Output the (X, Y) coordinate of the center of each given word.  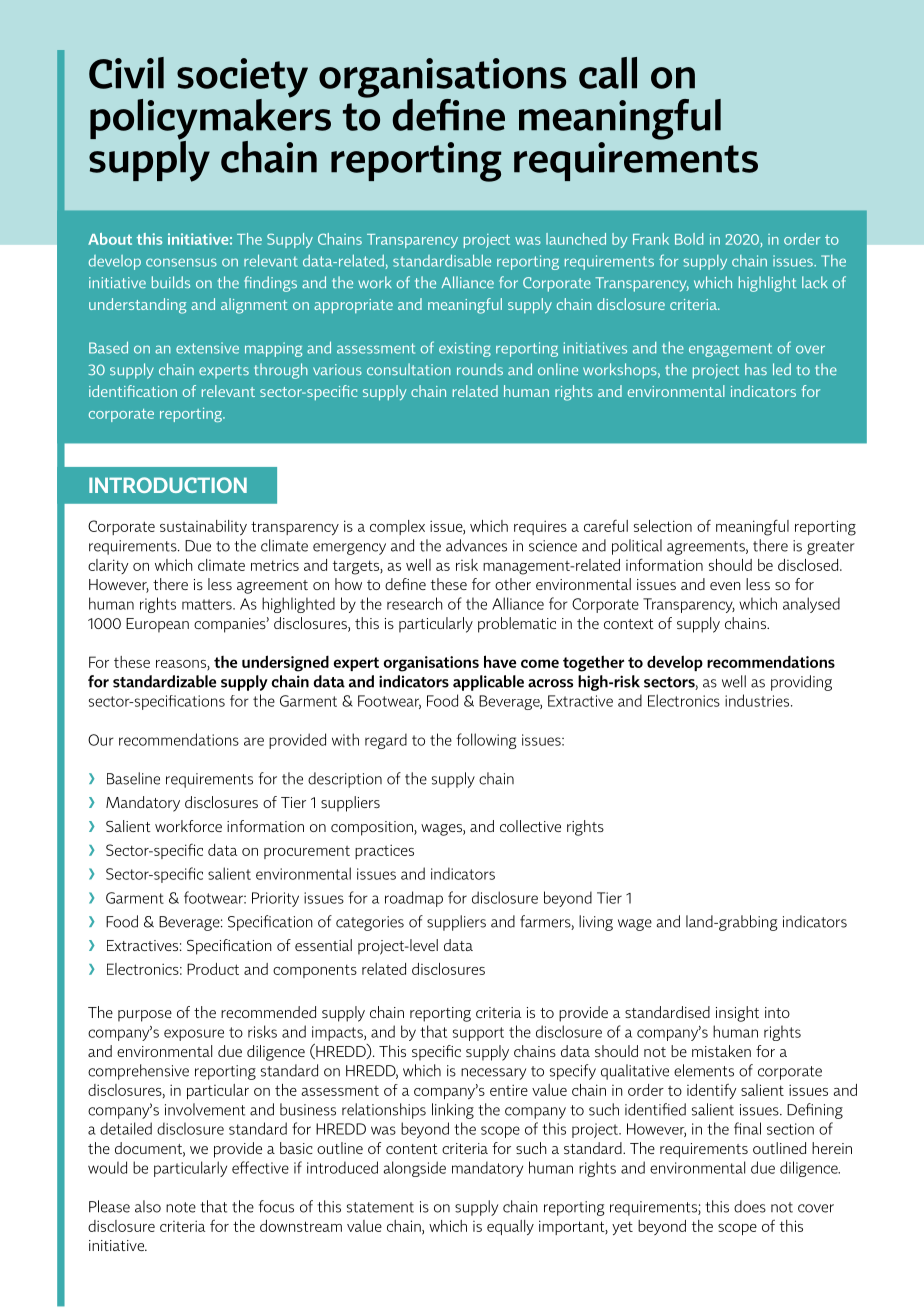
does (750, 1206)
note (181, 1207)
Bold (689, 239)
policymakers (210, 119)
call (608, 73)
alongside (415, 1169)
